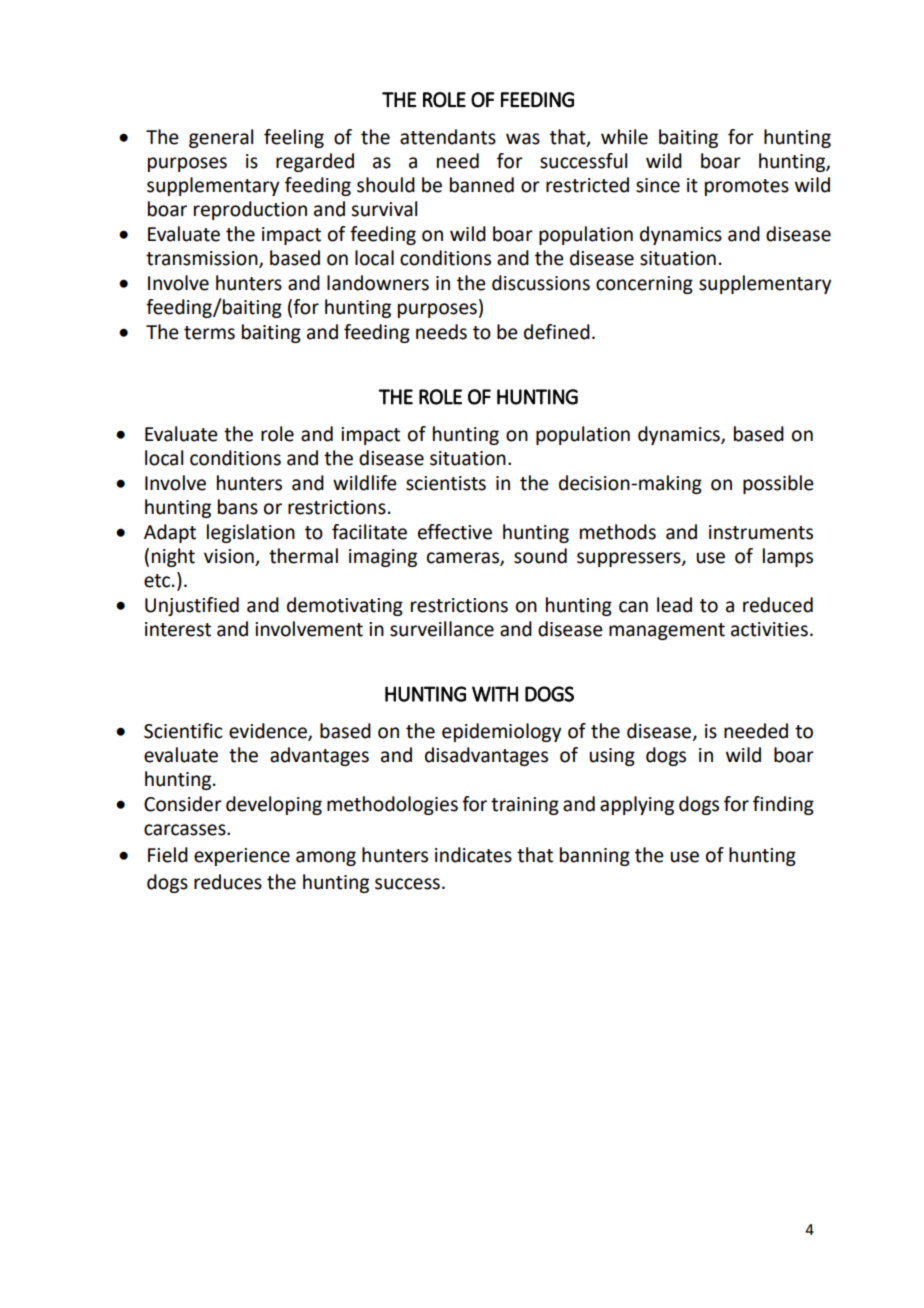 Image resolution: width=924 pixels, height=1308 pixels. I want to click on indicates, so click(473, 855).
